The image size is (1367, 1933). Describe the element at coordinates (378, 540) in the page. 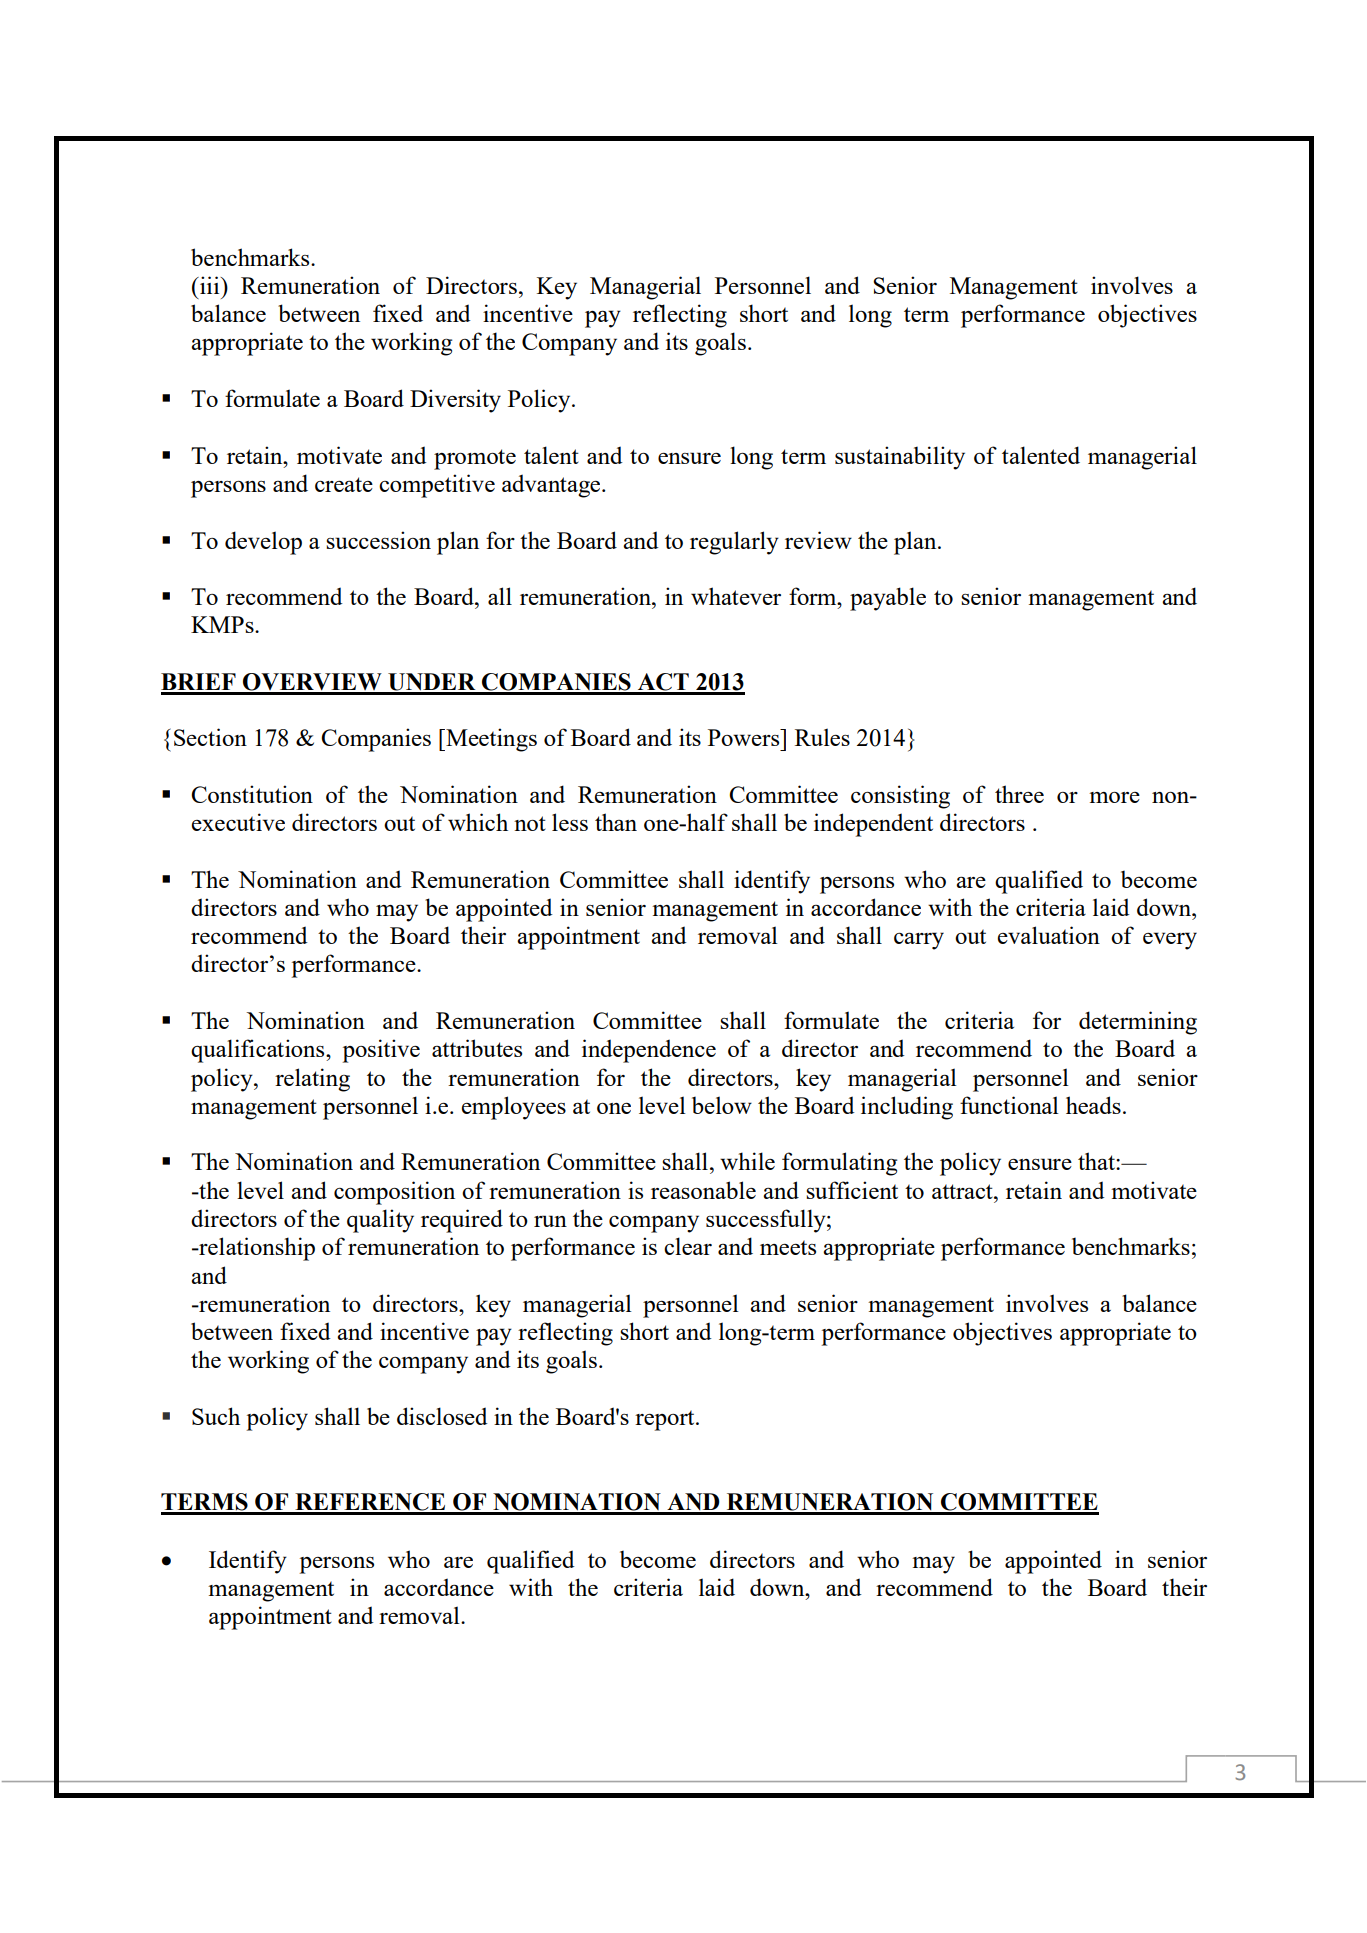

I see `succession` at that location.
